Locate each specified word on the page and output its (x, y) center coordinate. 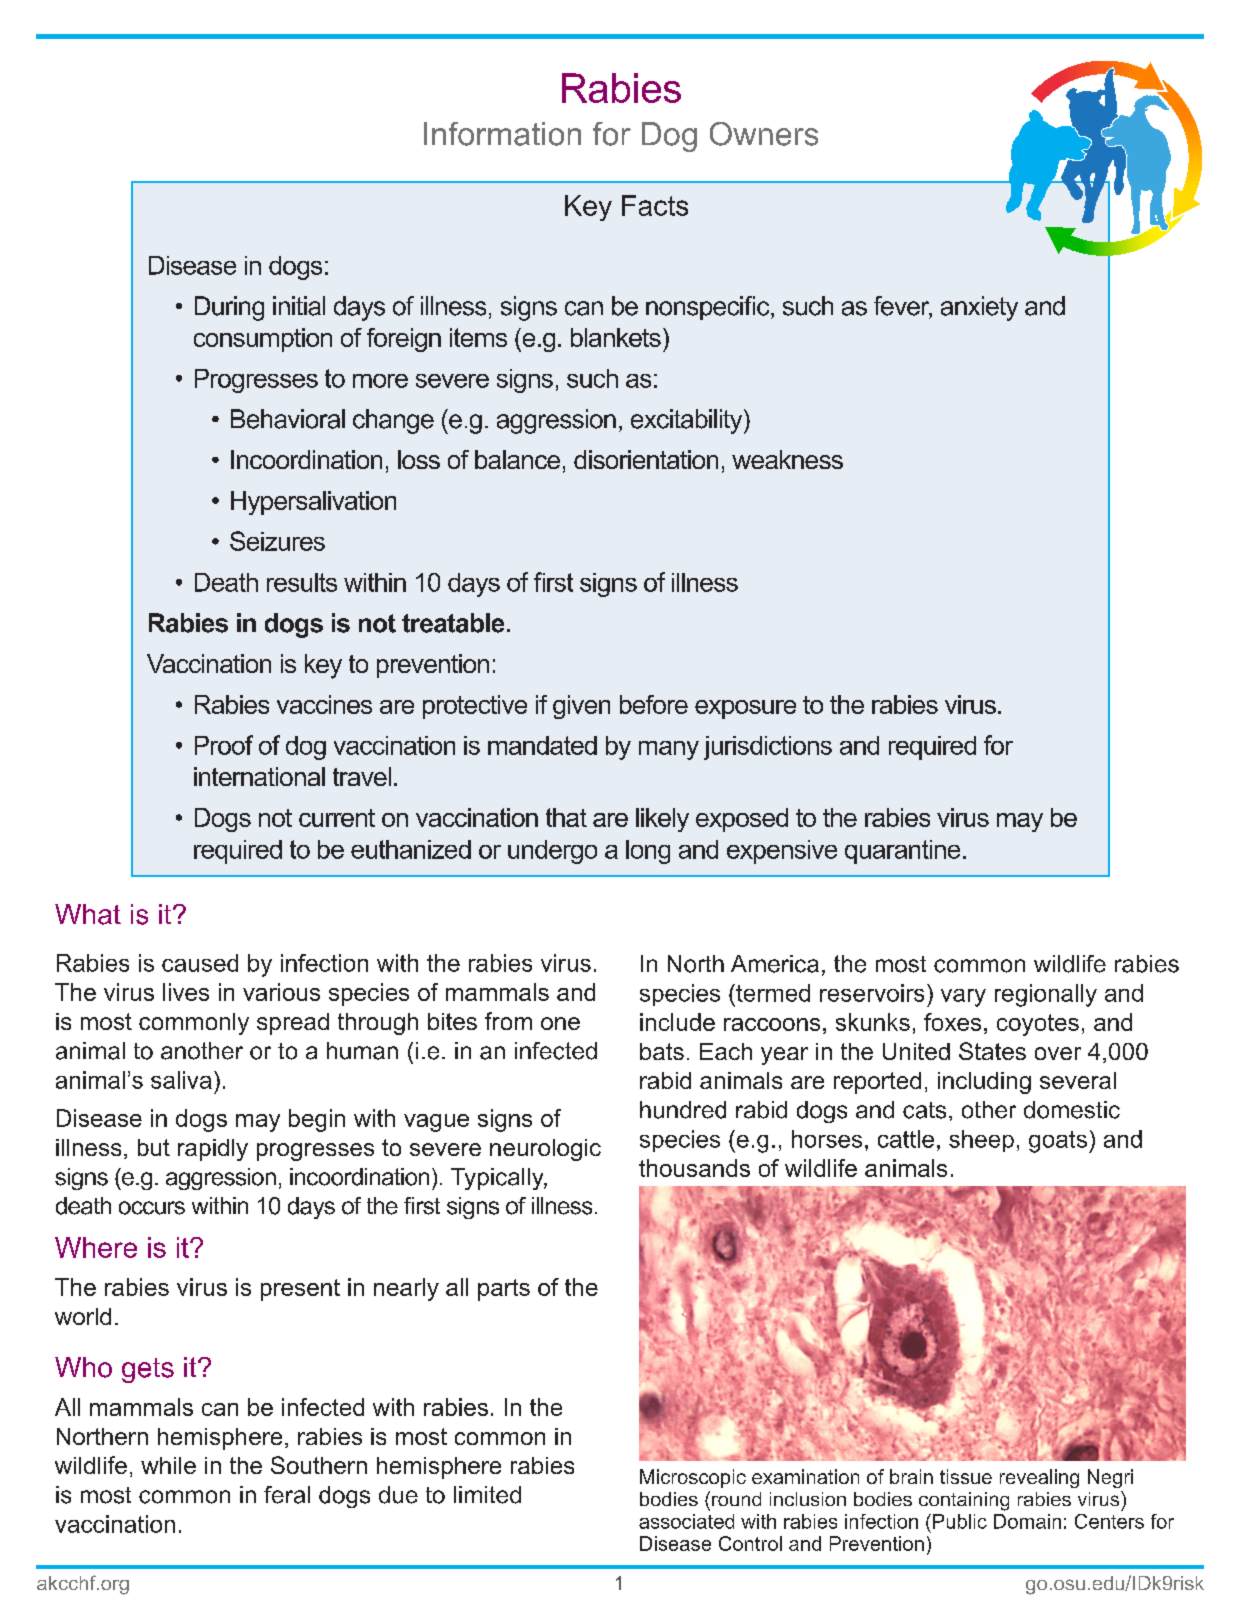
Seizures (277, 541)
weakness (787, 459)
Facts (655, 205)
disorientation (646, 459)
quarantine (902, 852)
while (168, 1465)
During (229, 308)
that (566, 817)
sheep (981, 1141)
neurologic (545, 1150)
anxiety (979, 308)
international (259, 776)
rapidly (213, 1150)
